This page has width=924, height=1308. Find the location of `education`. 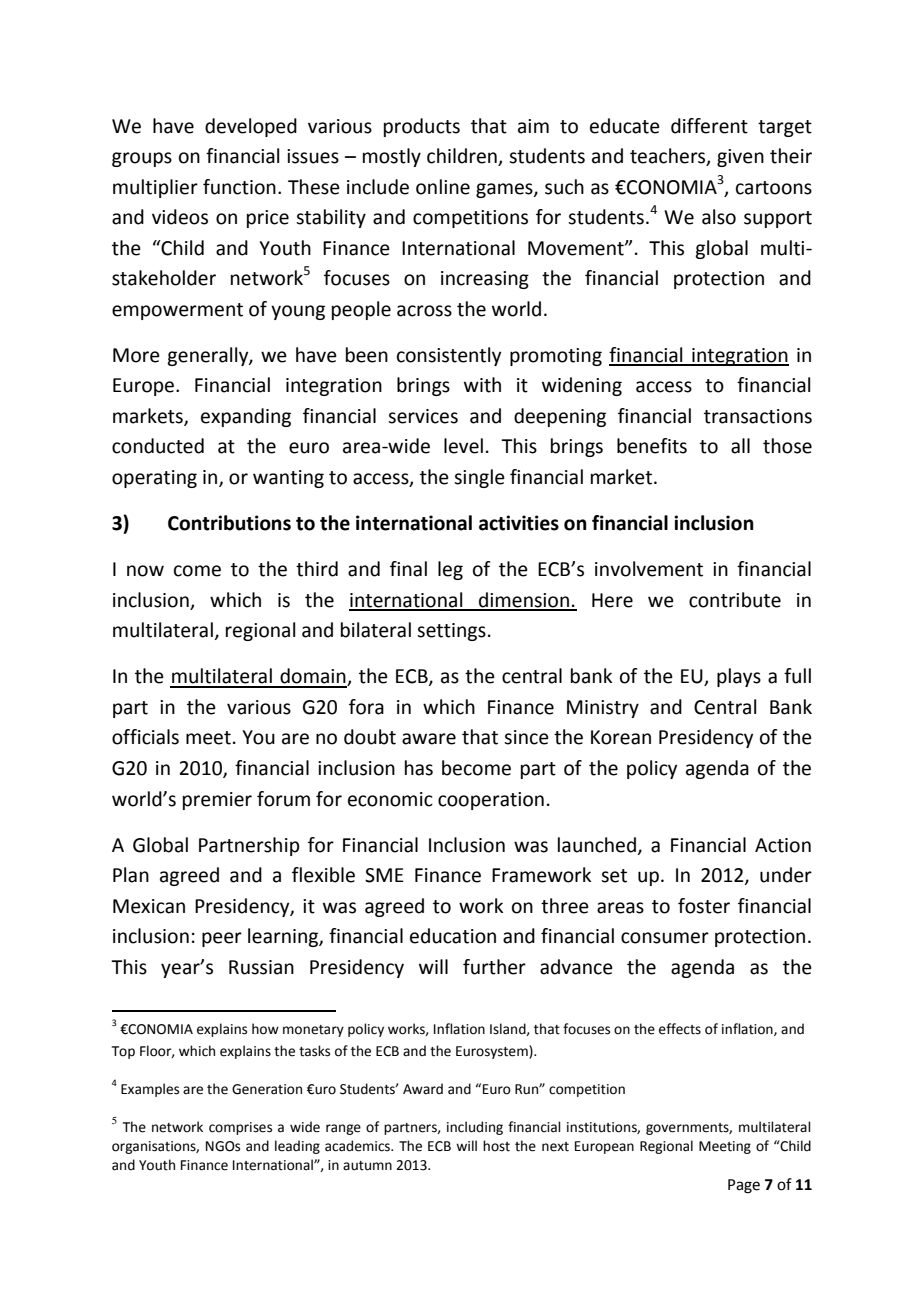

education is located at coordinates (453, 936).
